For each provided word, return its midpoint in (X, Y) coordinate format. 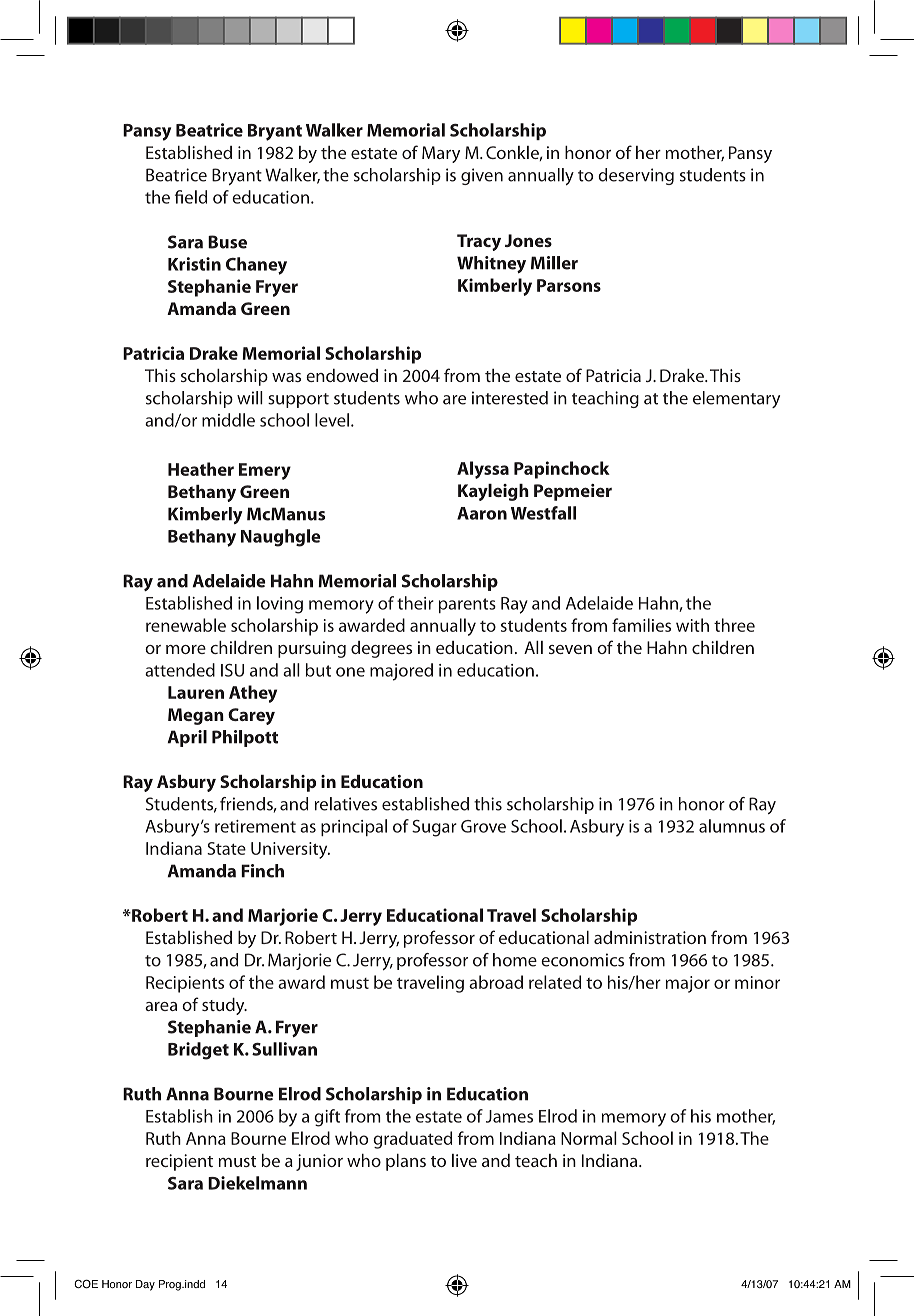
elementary (736, 399)
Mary (441, 154)
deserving (636, 176)
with (692, 625)
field (191, 197)
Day (145, 1285)
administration (650, 937)
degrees (381, 649)
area (161, 1006)
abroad (496, 982)
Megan (196, 716)
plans (406, 1162)
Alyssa (483, 470)
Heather (201, 469)
